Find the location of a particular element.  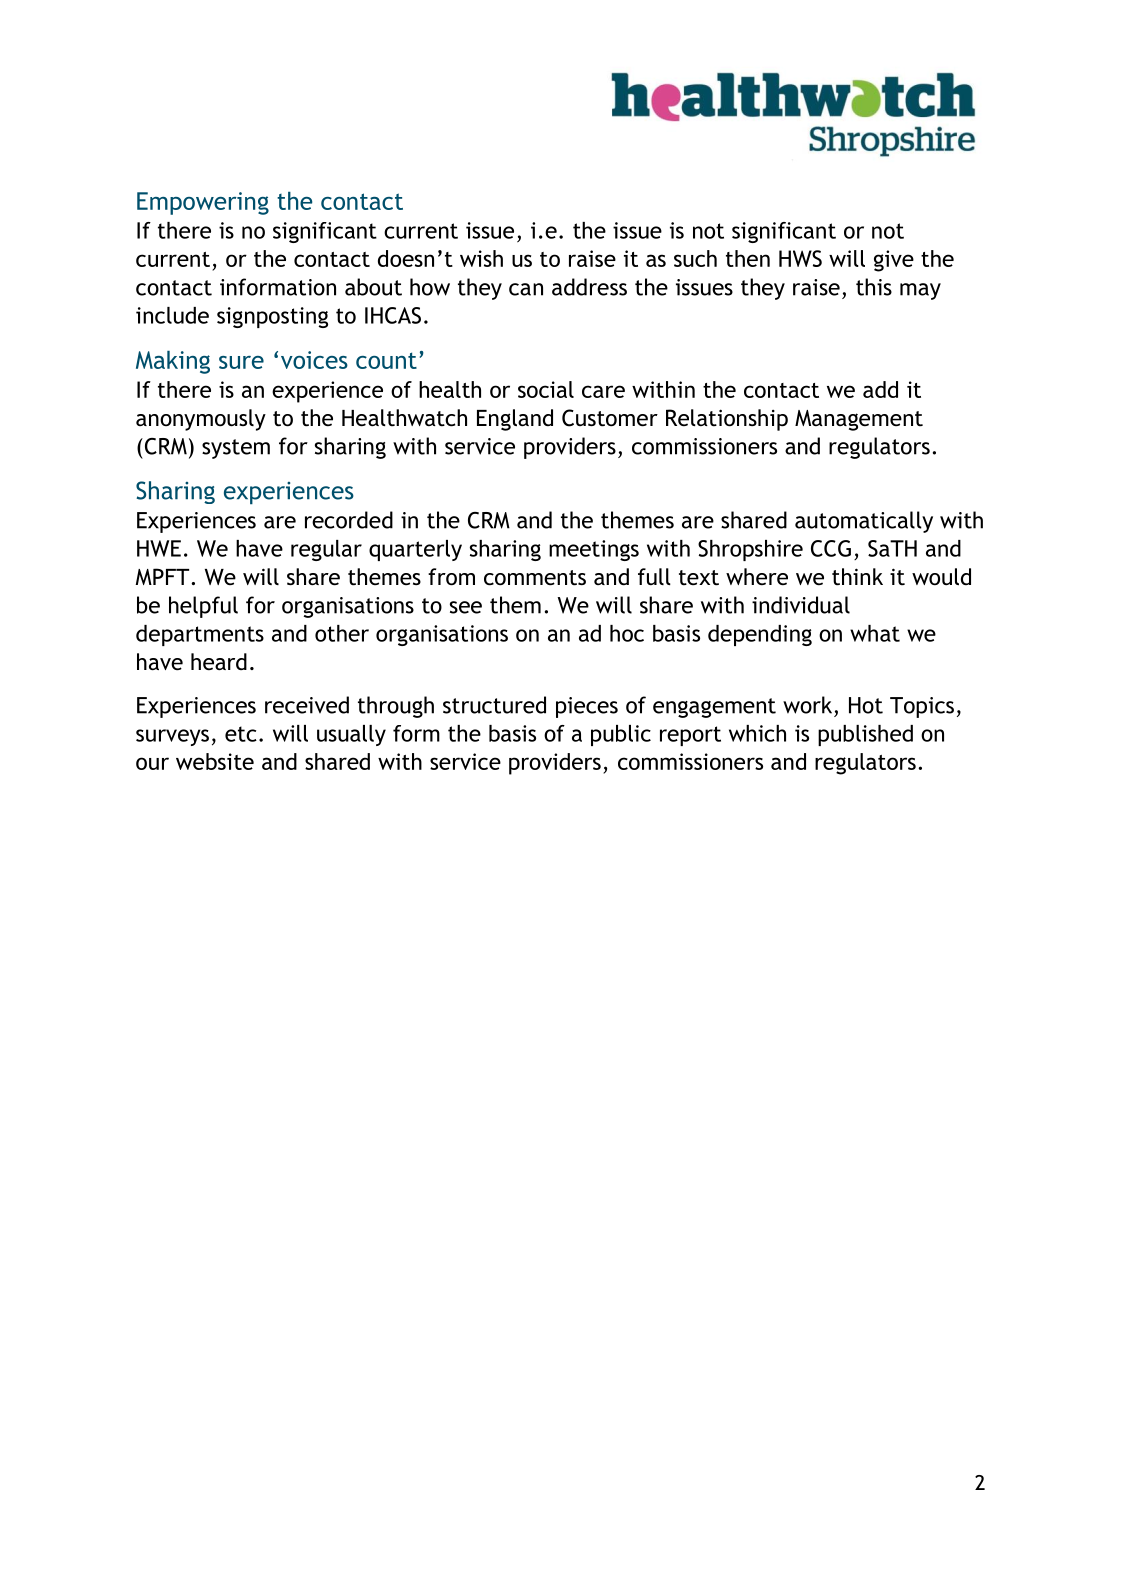

wish is located at coordinates (481, 258).
